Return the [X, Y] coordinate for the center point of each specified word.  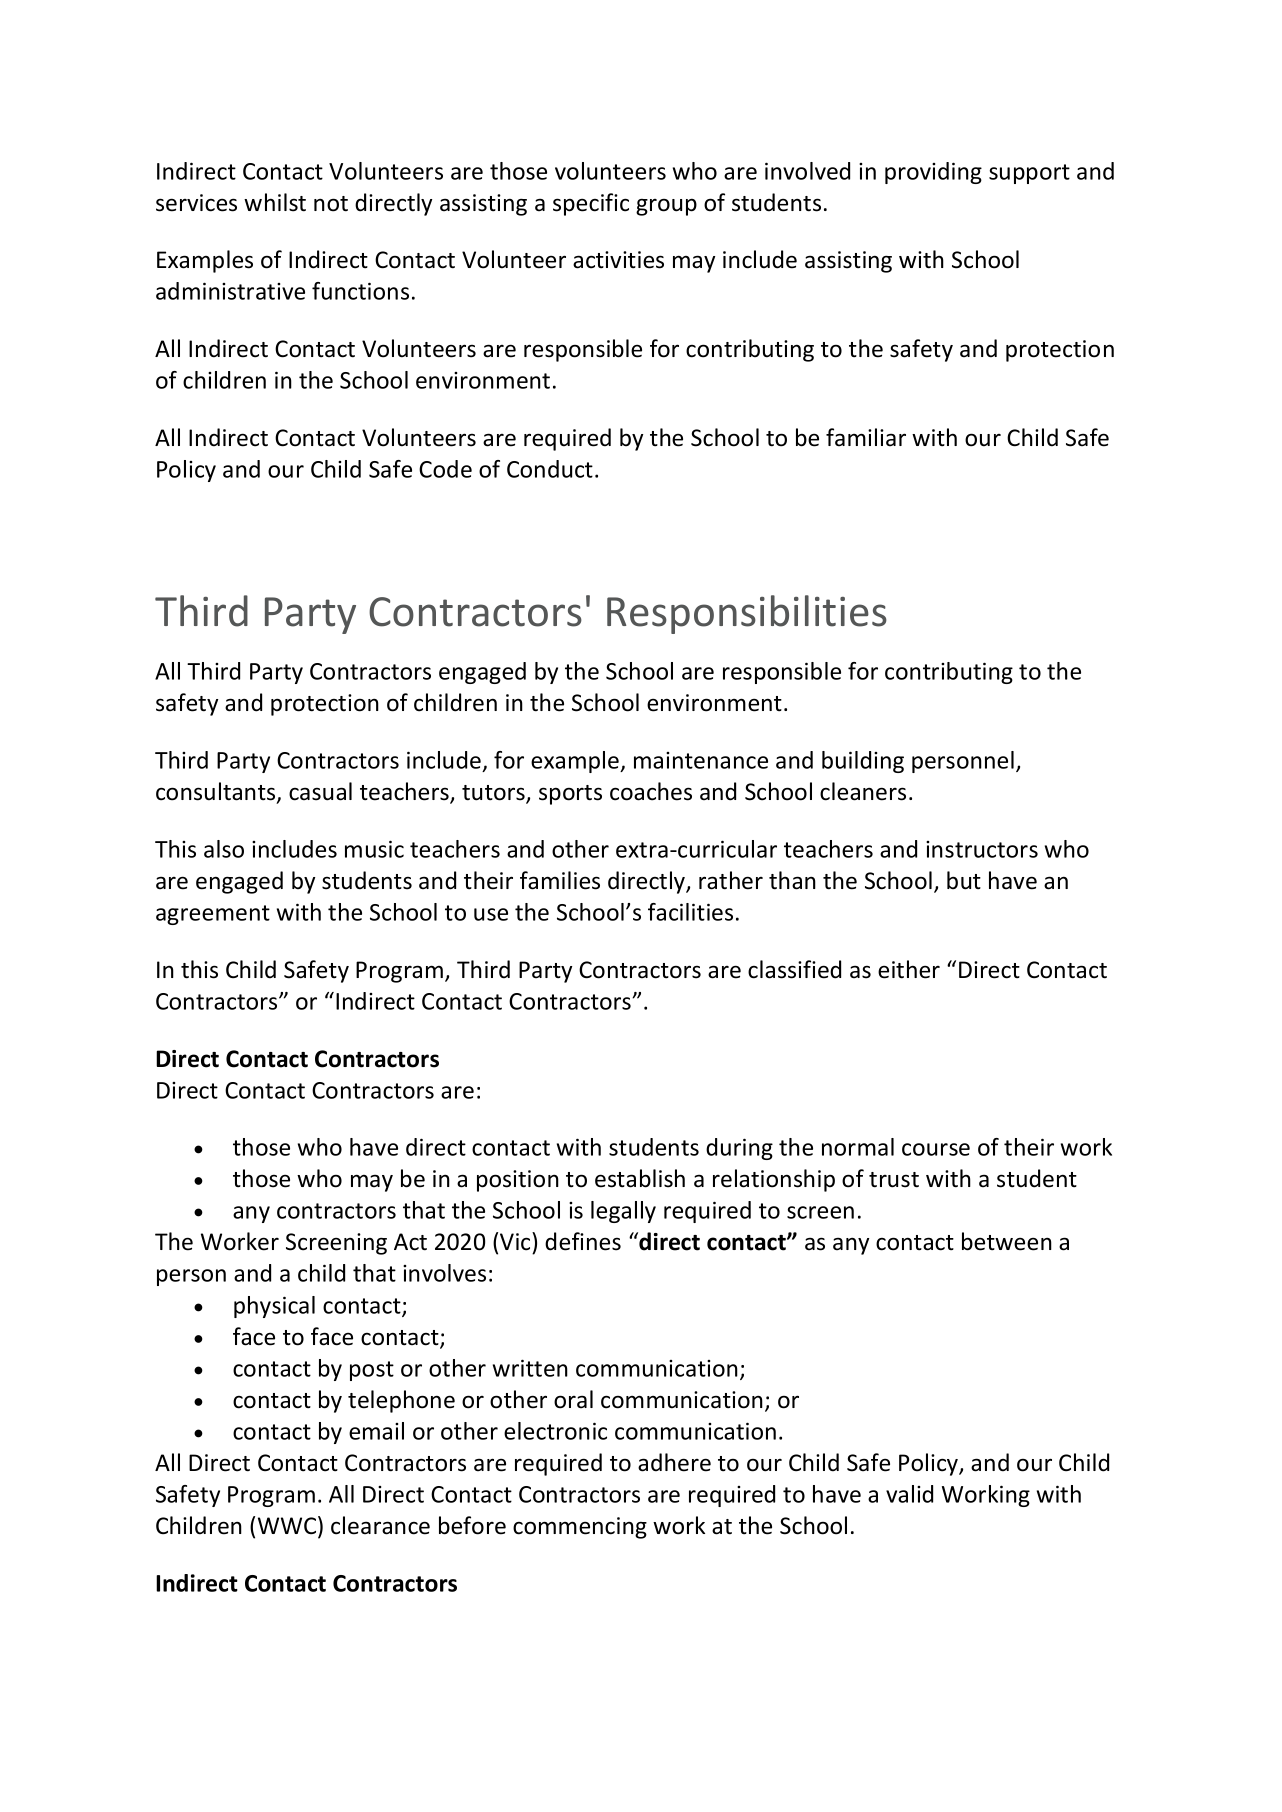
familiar [866, 437]
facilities [690, 912]
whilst [275, 202]
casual [320, 791]
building [863, 762]
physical [274, 1307]
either [909, 969]
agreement [213, 915]
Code [445, 469]
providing [933, 173]
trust [894, 1180]
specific [591, 204]
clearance [380, 1525]
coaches [651, 791]
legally [623, 1212]
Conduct [550, 469]
